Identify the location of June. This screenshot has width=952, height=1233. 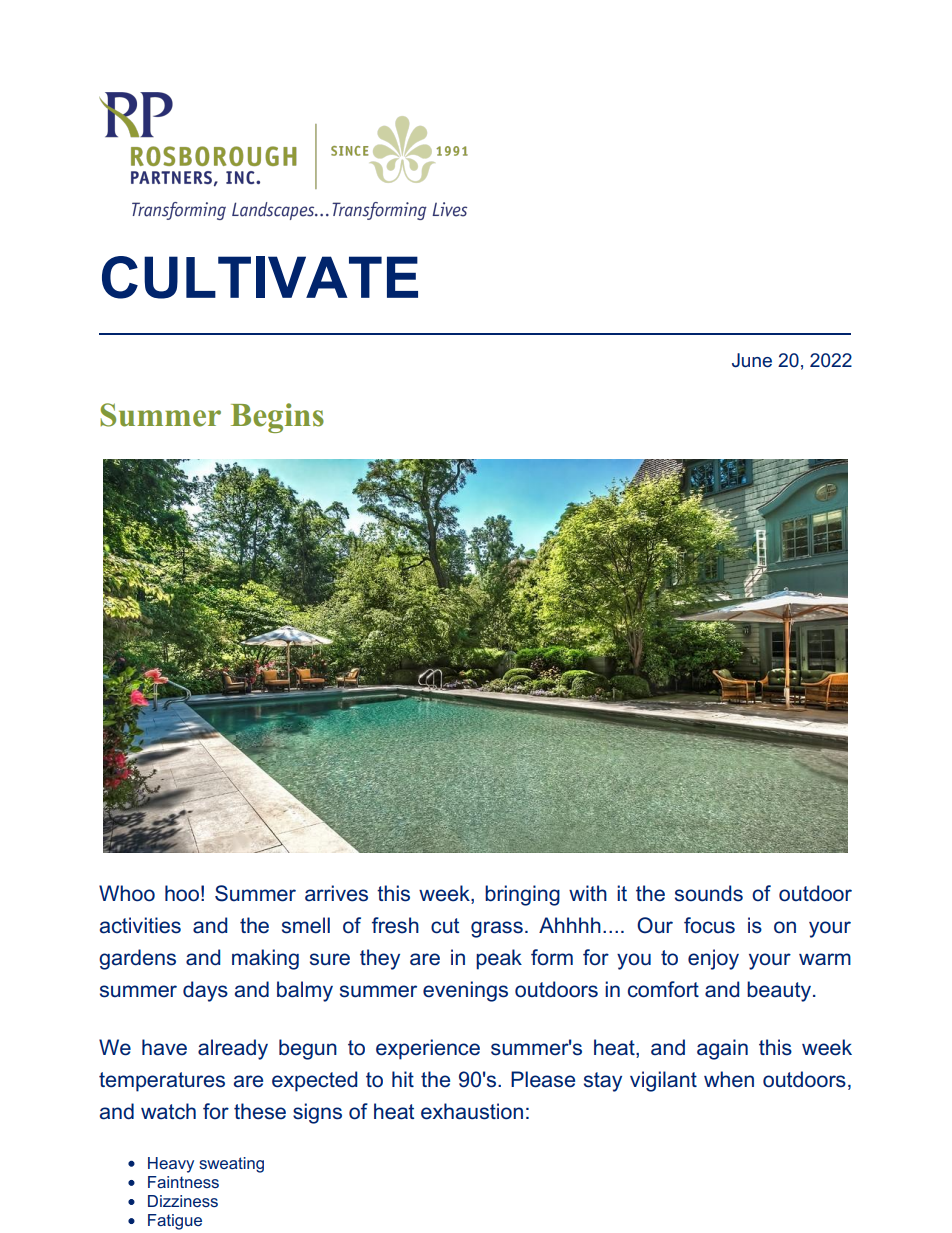
(752, 360).
